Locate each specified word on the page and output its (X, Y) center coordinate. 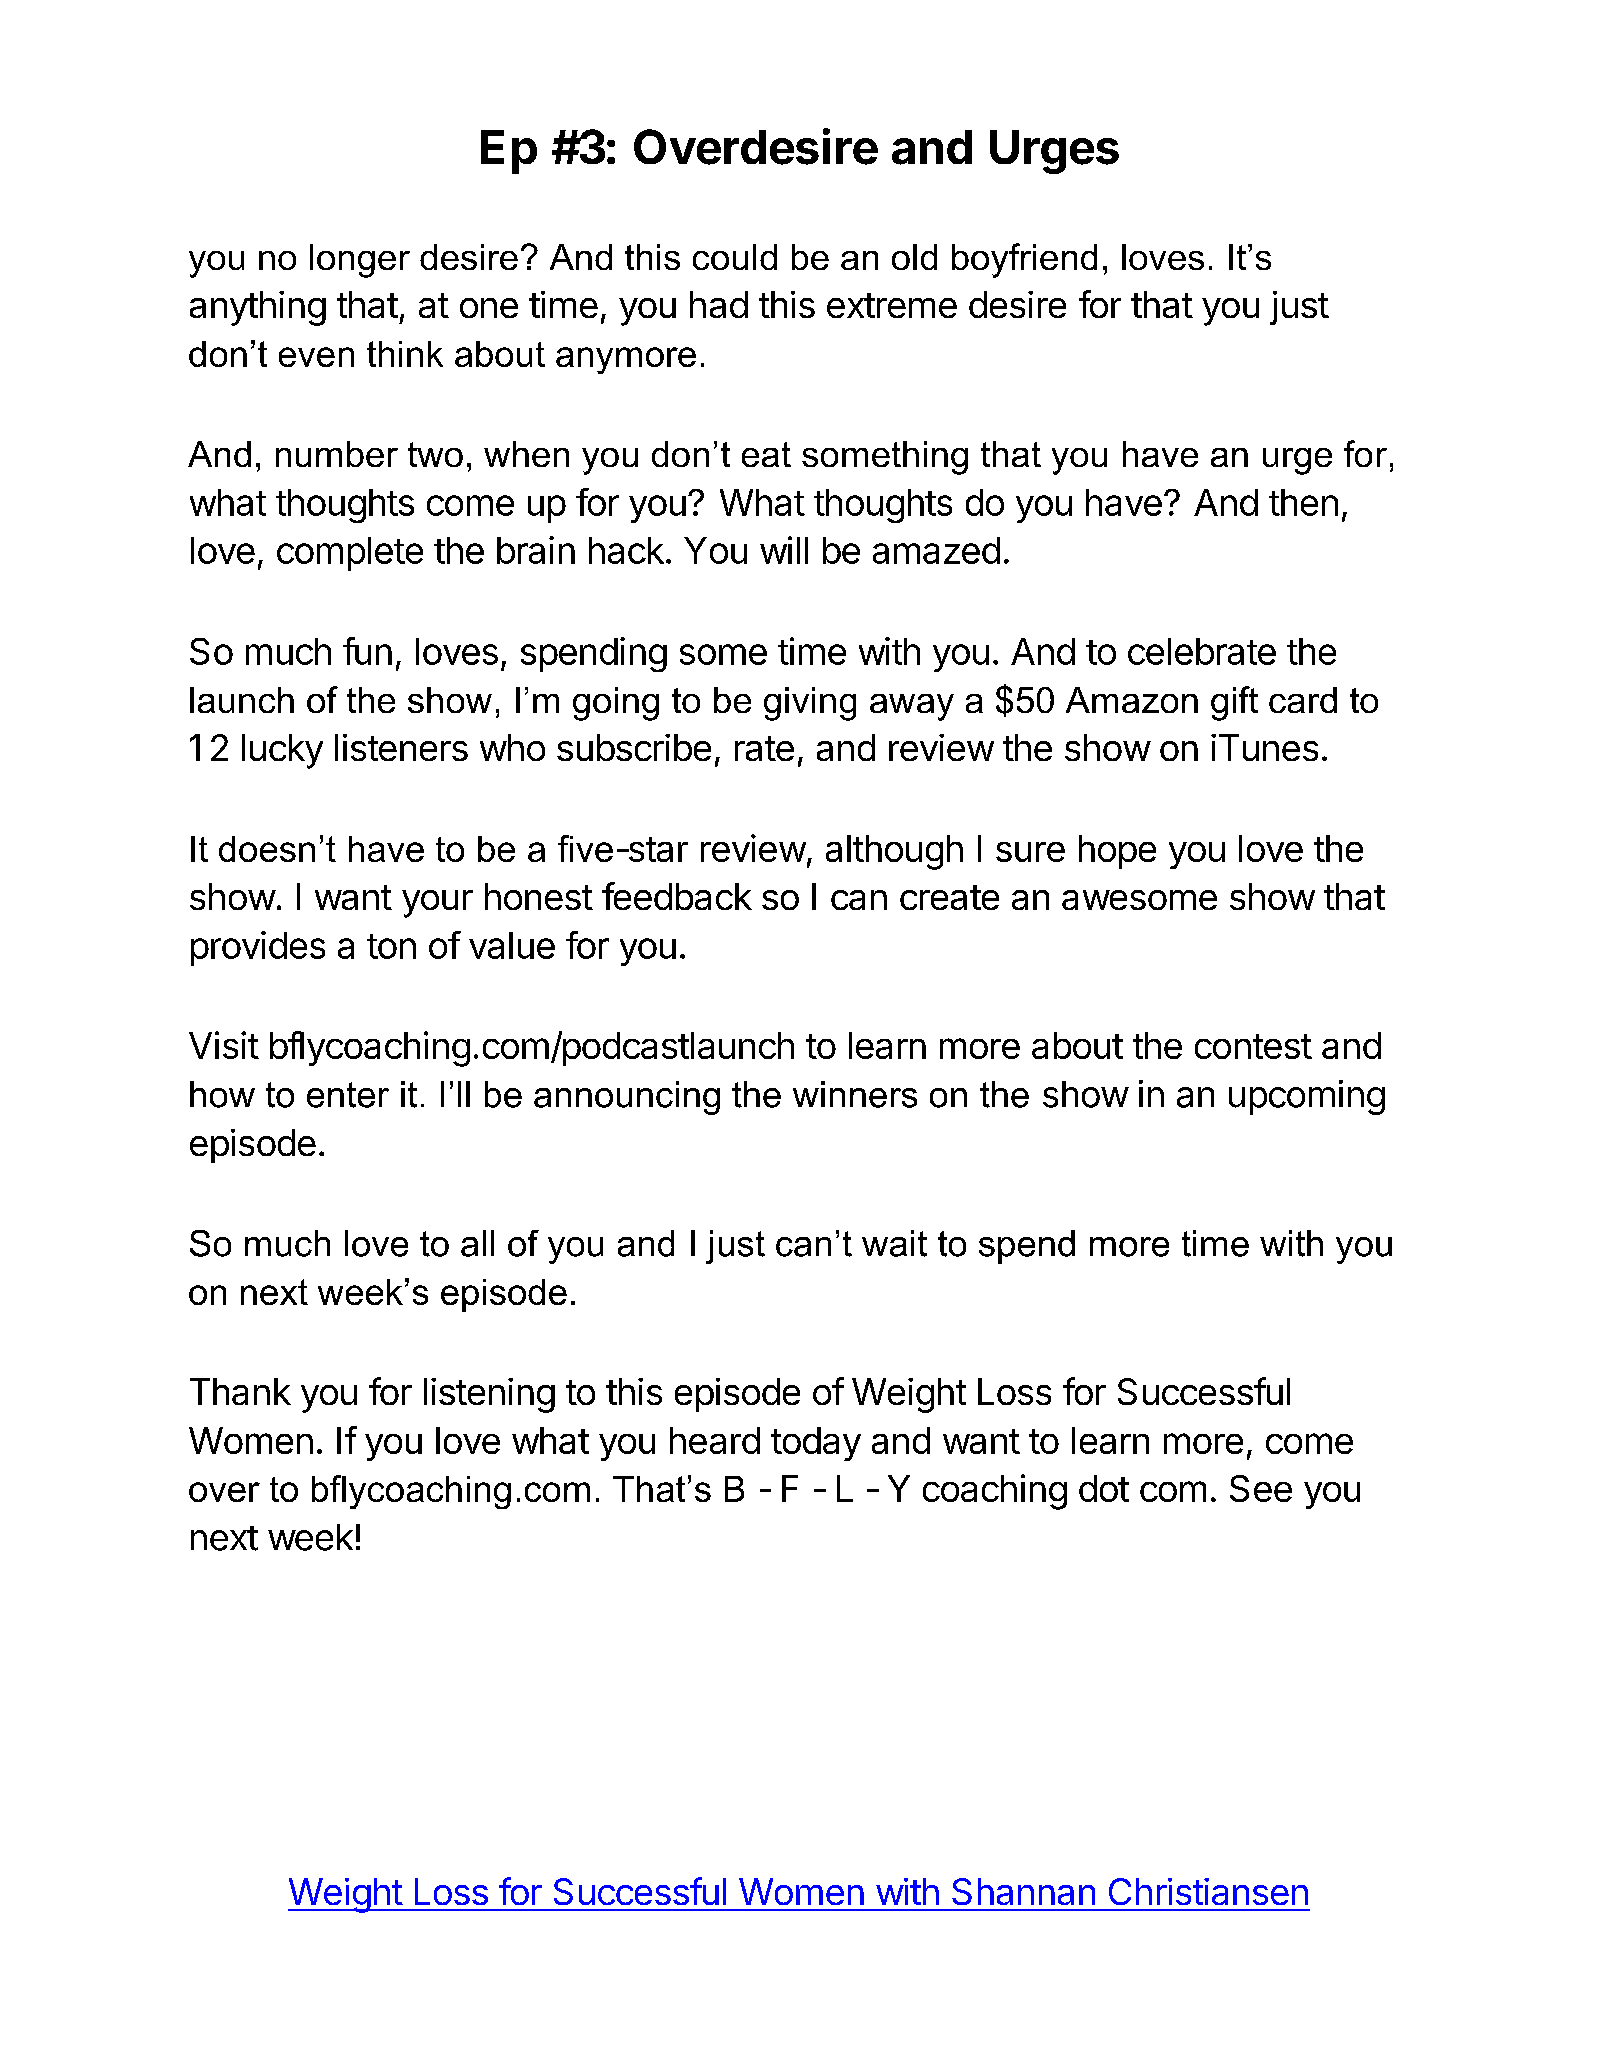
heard (715, 1440)
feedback (677, 896)
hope (1117, 852)
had (719, 304)
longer (360, 261)
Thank (240, 1391)
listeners (401, 747)
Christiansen (1208, 1891)
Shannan (1023, 1891)
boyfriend (1024, 260)
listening (489, 1395)
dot (1104, 1488)
